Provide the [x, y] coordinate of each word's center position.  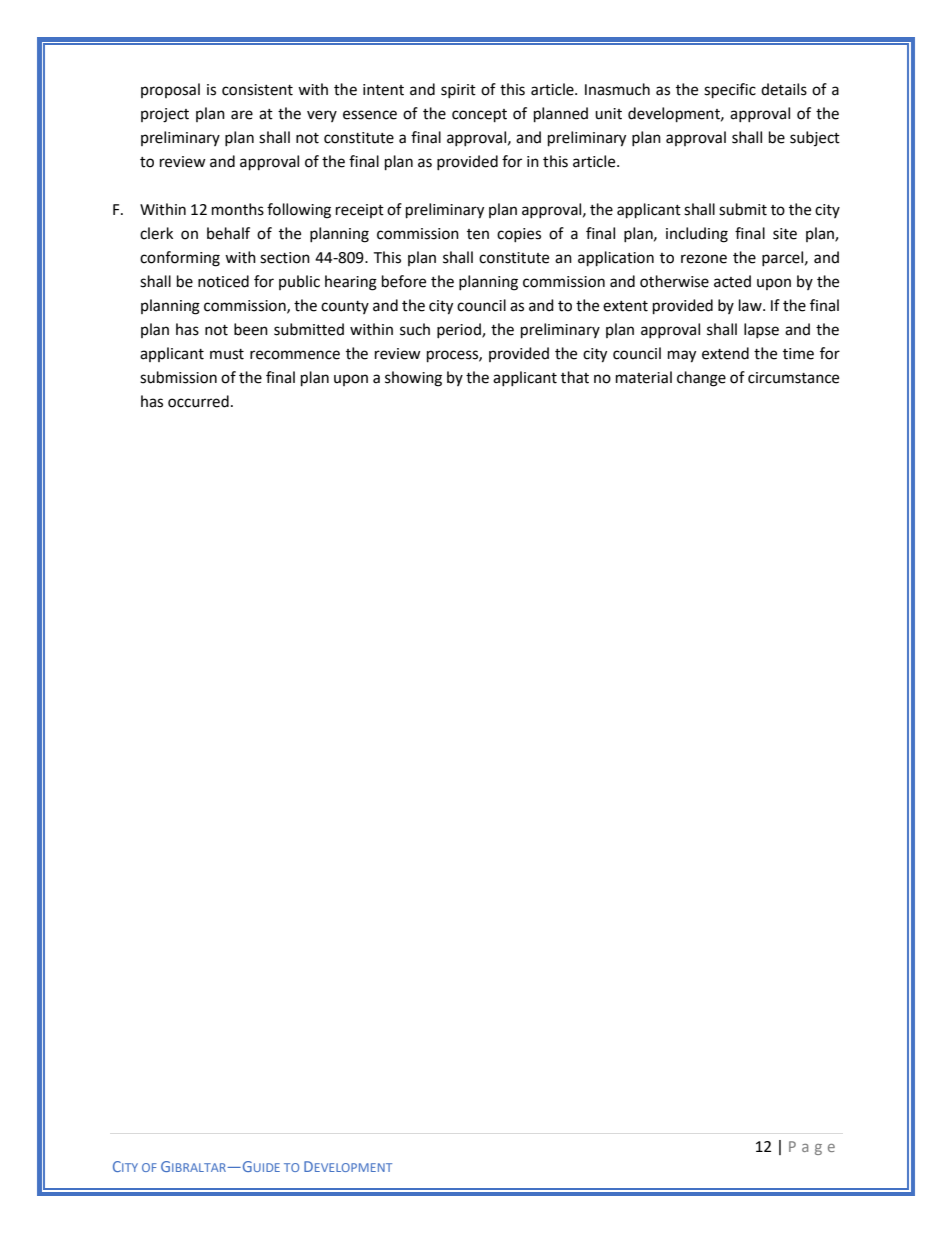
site [785, 234]
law [751, 305]
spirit [458, 91]
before [404, 281]
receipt [360, 211]
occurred [198, 401]
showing [413, 379]
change [701, 379]
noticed [223, 281]
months [238, 209]
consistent [257, 90]
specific [730, 91]
